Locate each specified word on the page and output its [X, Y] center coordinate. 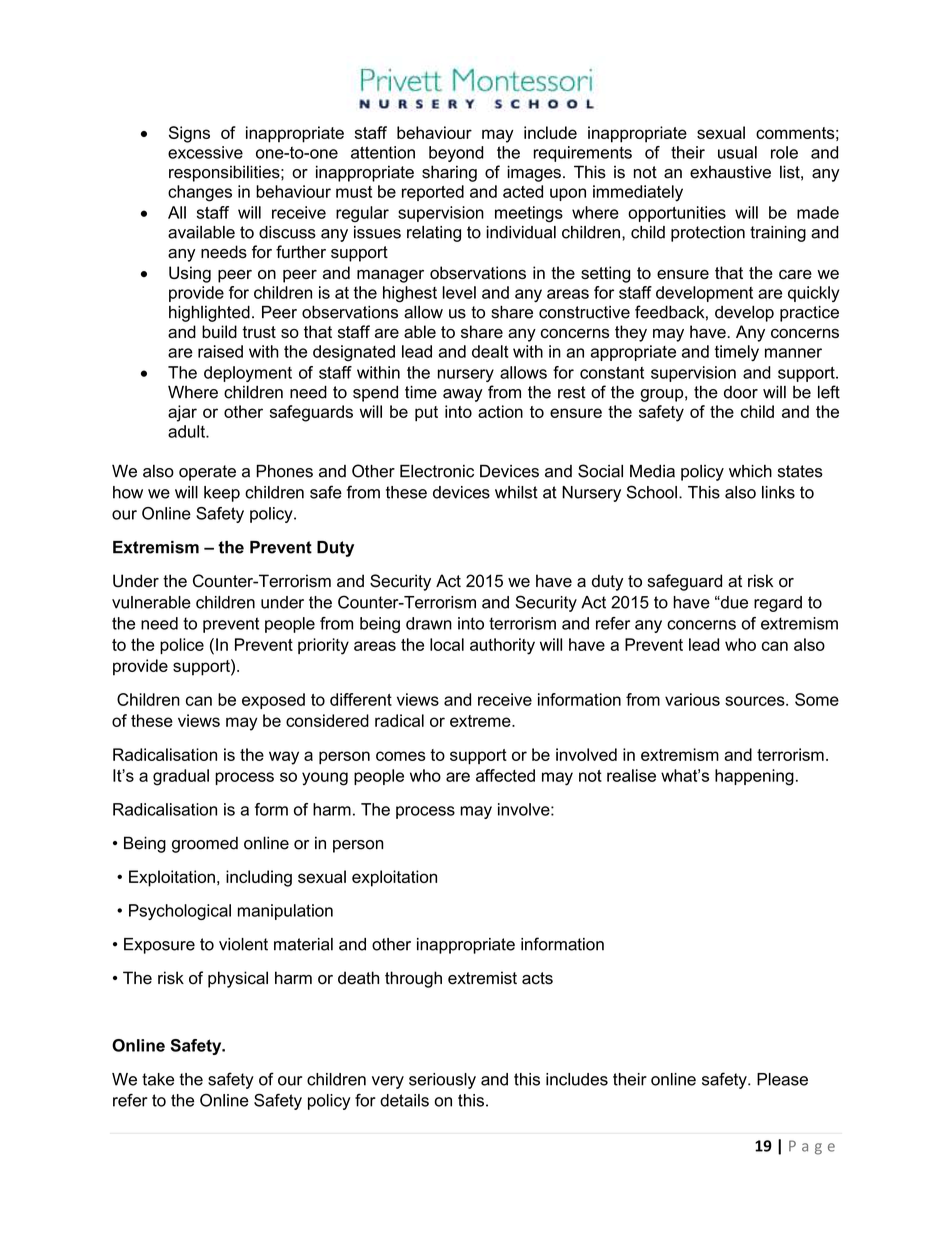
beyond [456, 154]
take [158, 1079]
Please [782, 1079]
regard [778, 604]
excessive [205, 152]
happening [754, 777]
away [463, 395]
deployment [248, 374]
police [182, 646]
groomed [205, 844]
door [741, 392]
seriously [442, 1081]
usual [737, 152]
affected [505, 775]
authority [502, 646]
